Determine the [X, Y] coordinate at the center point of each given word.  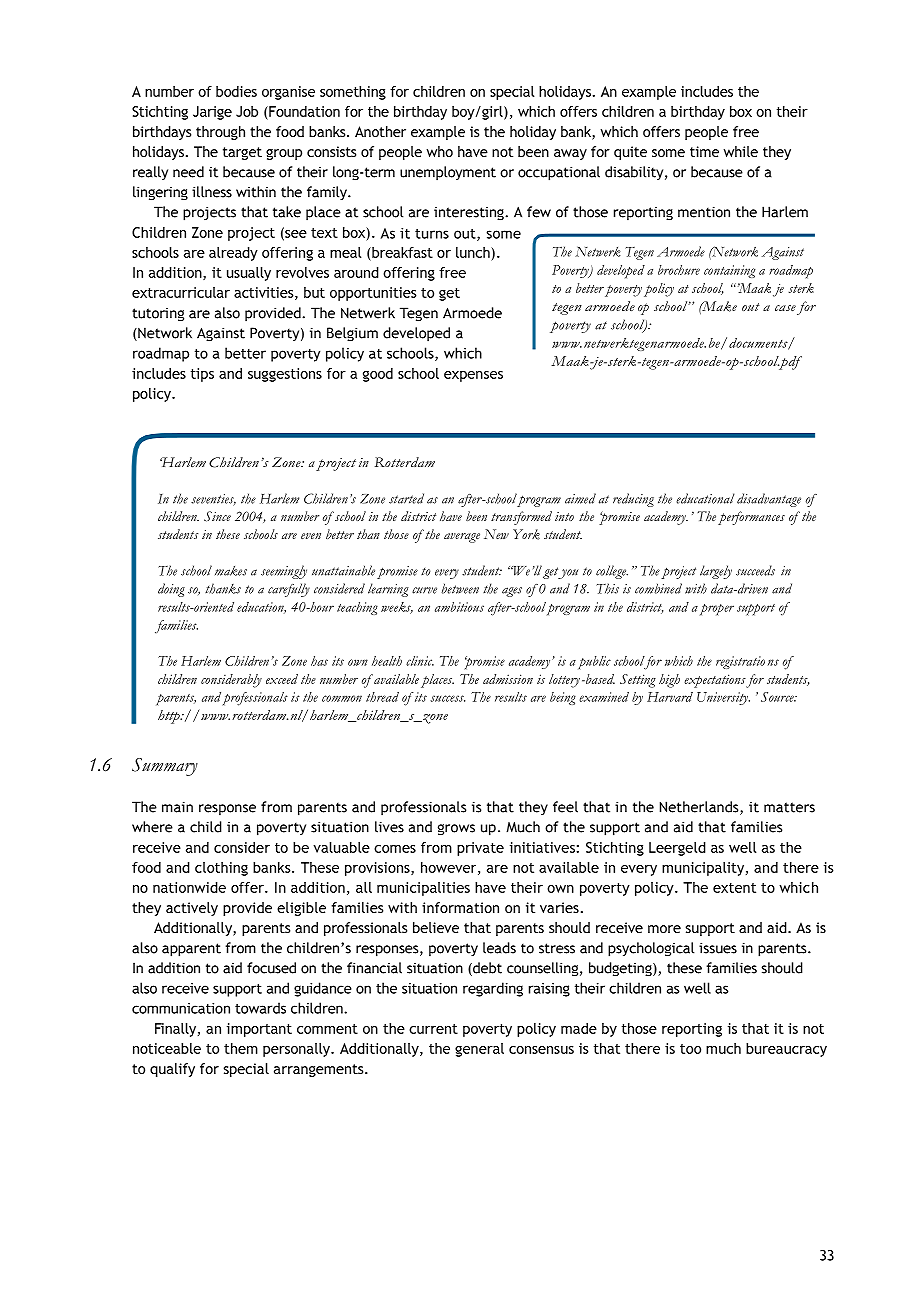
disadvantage [769, 500]
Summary [165, 767]
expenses [473, 376]
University [723, 698]
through [220, 133]
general [479, 1050]
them [241, 1048]
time [704, 151]
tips [202, 375]
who [440, 151]
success [447, 698]
